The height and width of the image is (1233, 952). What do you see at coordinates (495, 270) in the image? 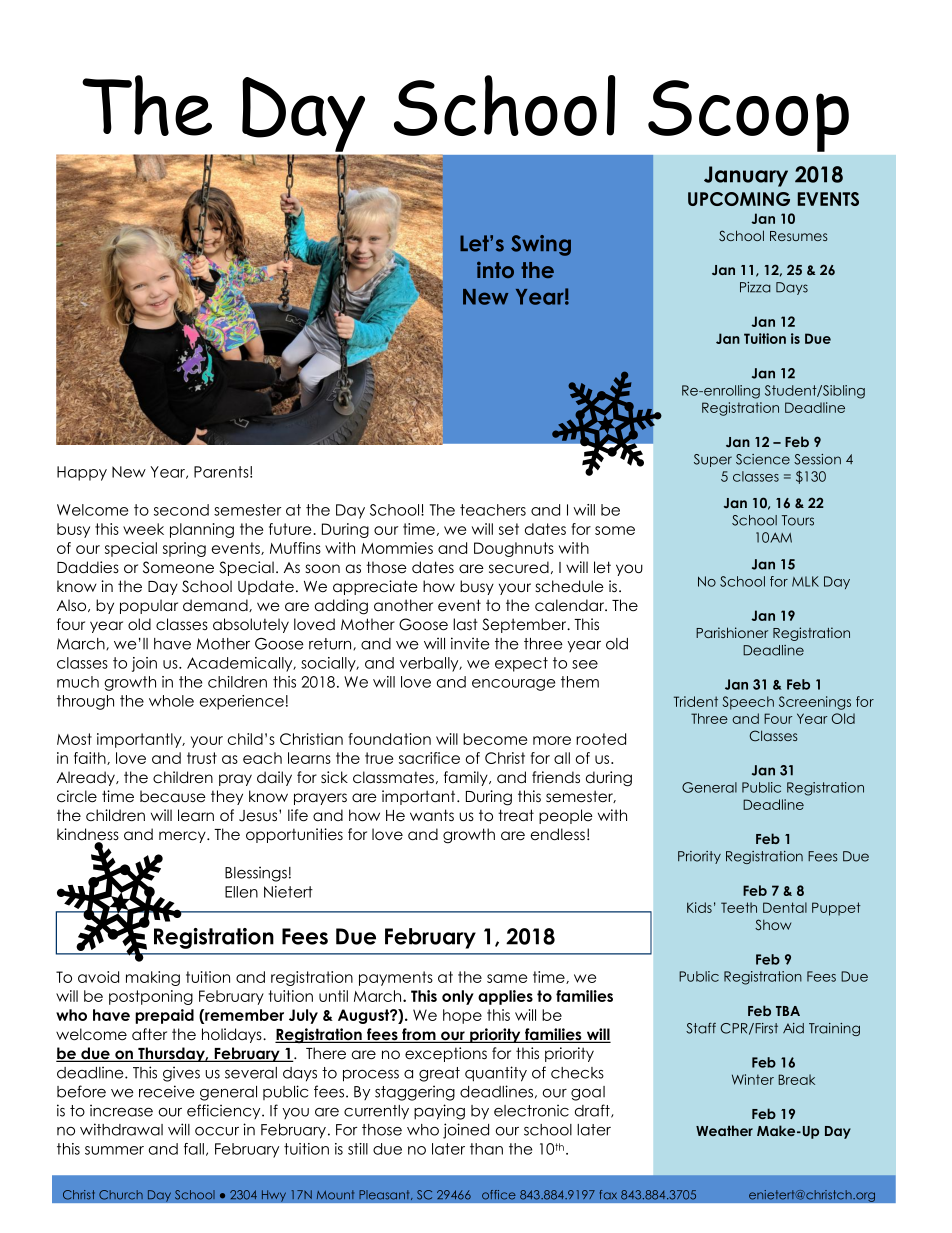
I see `into` at bounding box center [495, 270].
